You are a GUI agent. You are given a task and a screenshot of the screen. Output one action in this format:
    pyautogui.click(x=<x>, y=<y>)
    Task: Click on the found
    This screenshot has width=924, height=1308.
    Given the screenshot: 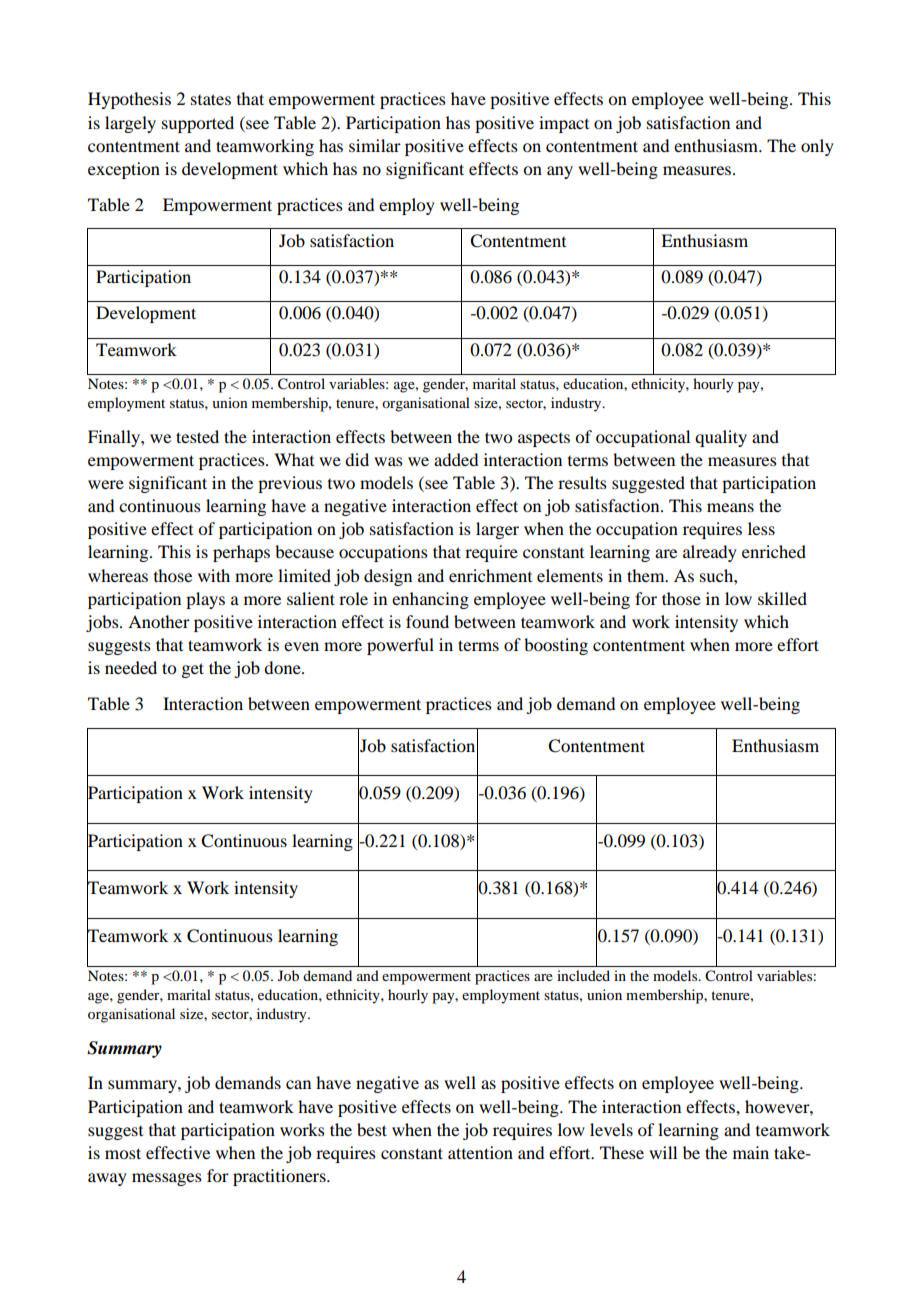 What is the action you would take?
    pyautogui.click(x=427, y=621)
